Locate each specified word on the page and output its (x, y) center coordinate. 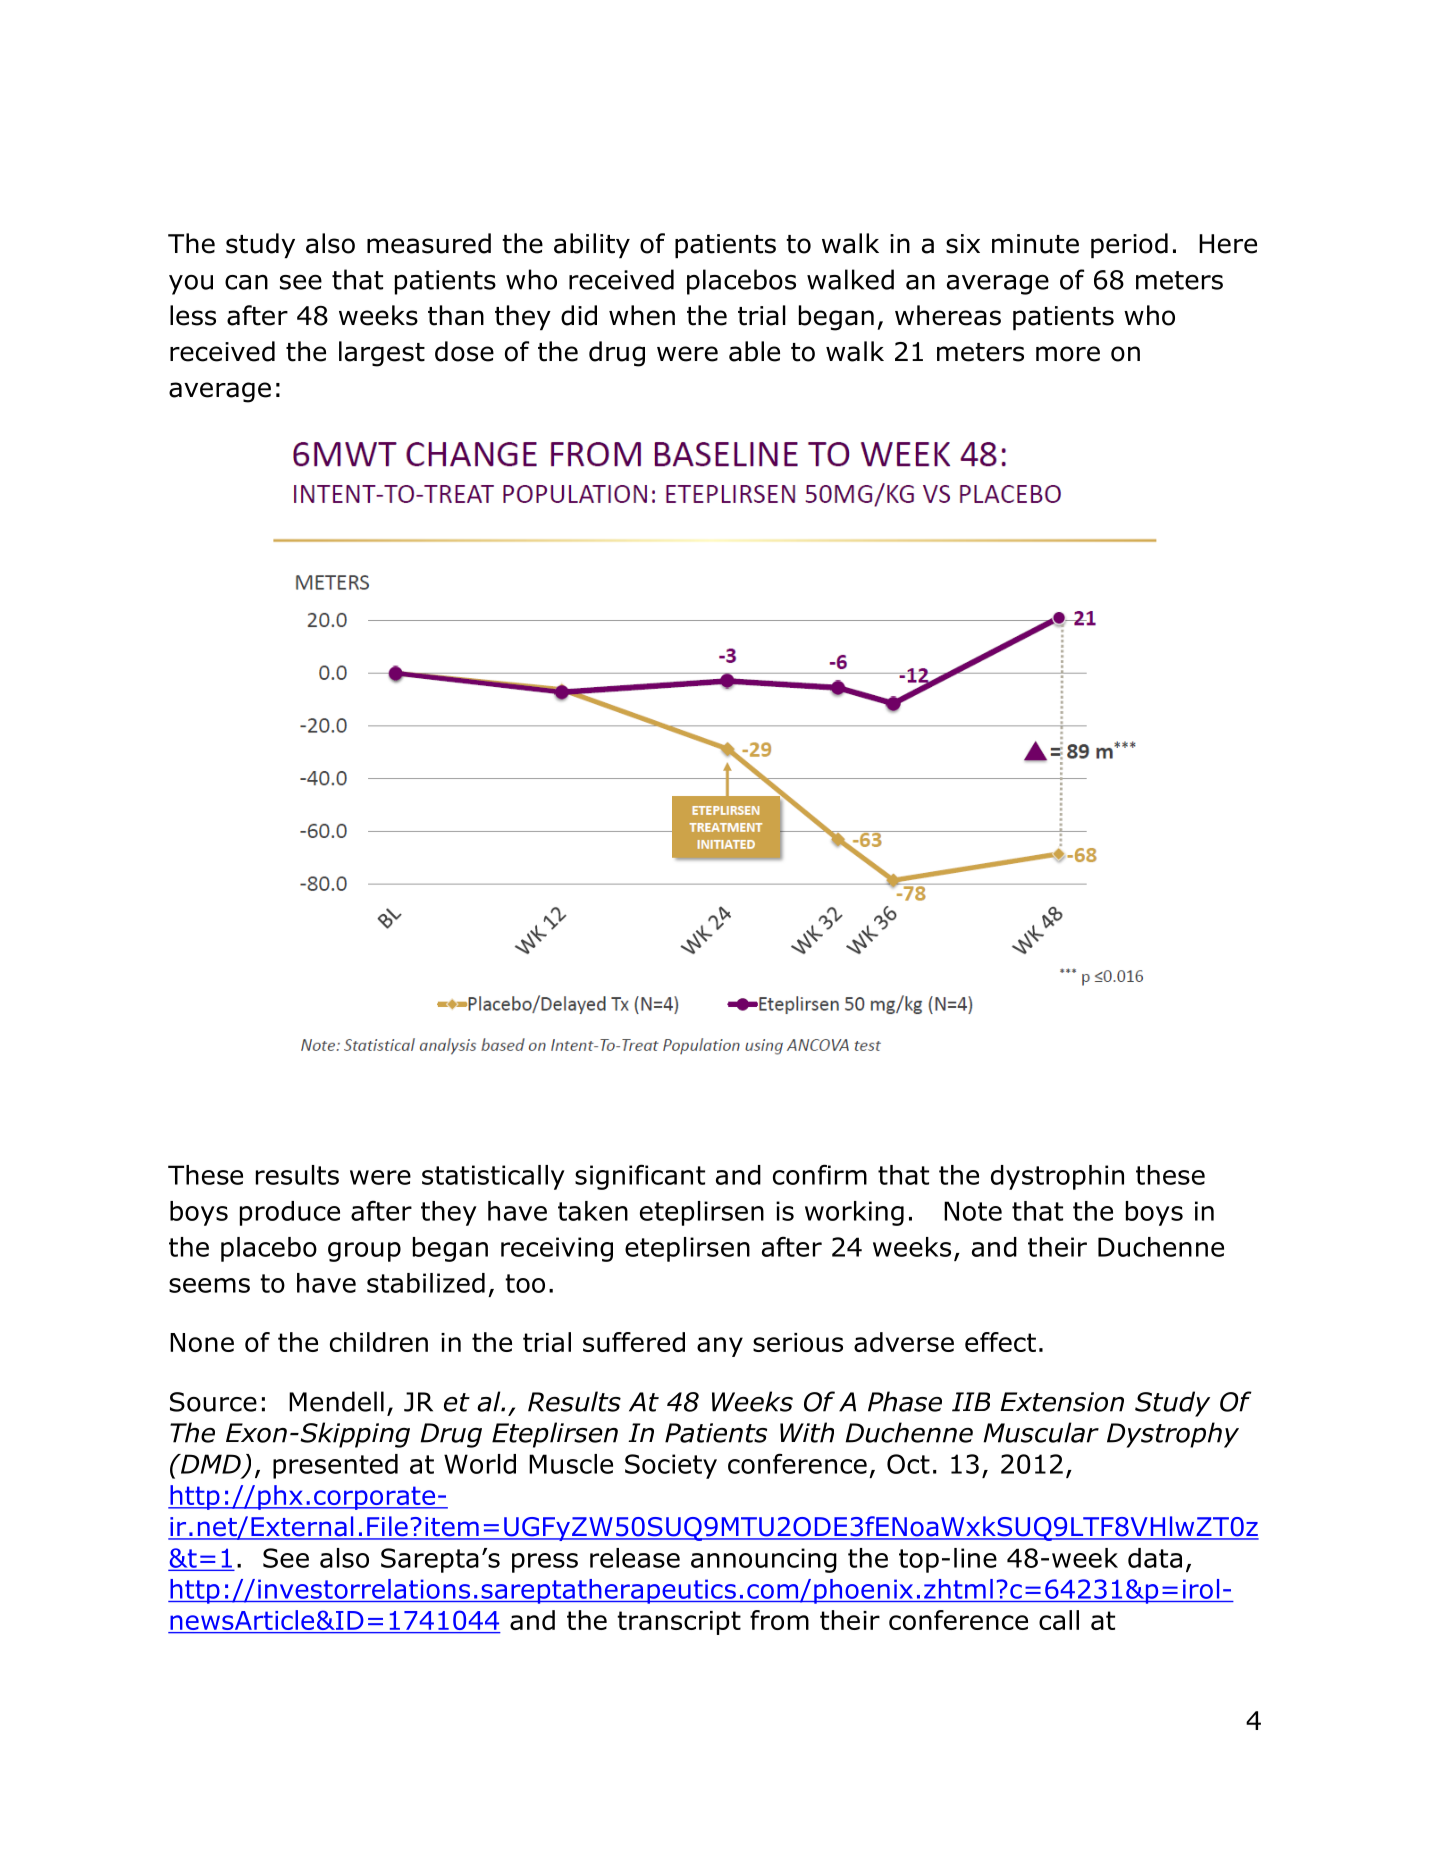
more (1068, 354)
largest (382, 354)
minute (1035, 244)
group (364, 1252)
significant (640, 1177)
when (642, 315)
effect (1000, 1342)
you (191, 285)
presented (335, 1466)
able (754, 351)
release (635, 1558)
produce (290, 1213)
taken (593, 1211)
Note (973, 1211)
